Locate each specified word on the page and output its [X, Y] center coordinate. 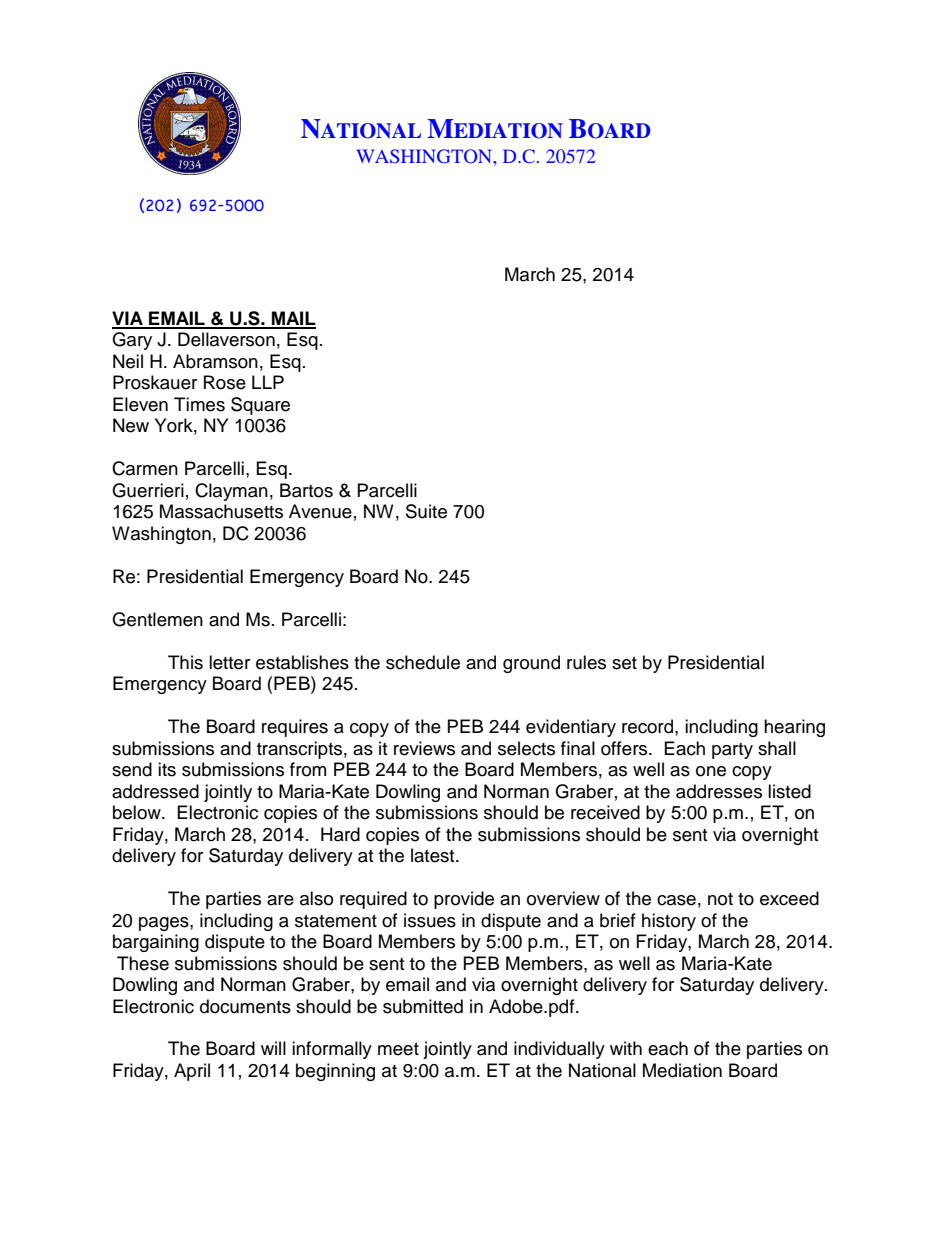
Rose [225, 382]
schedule [423, 662]
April [192, 1072]
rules [586, 662]
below [138, 812]
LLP [268, 382]
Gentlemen [157, 619]
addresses [719, 791]
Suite [426, 511]
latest [434, 855]
